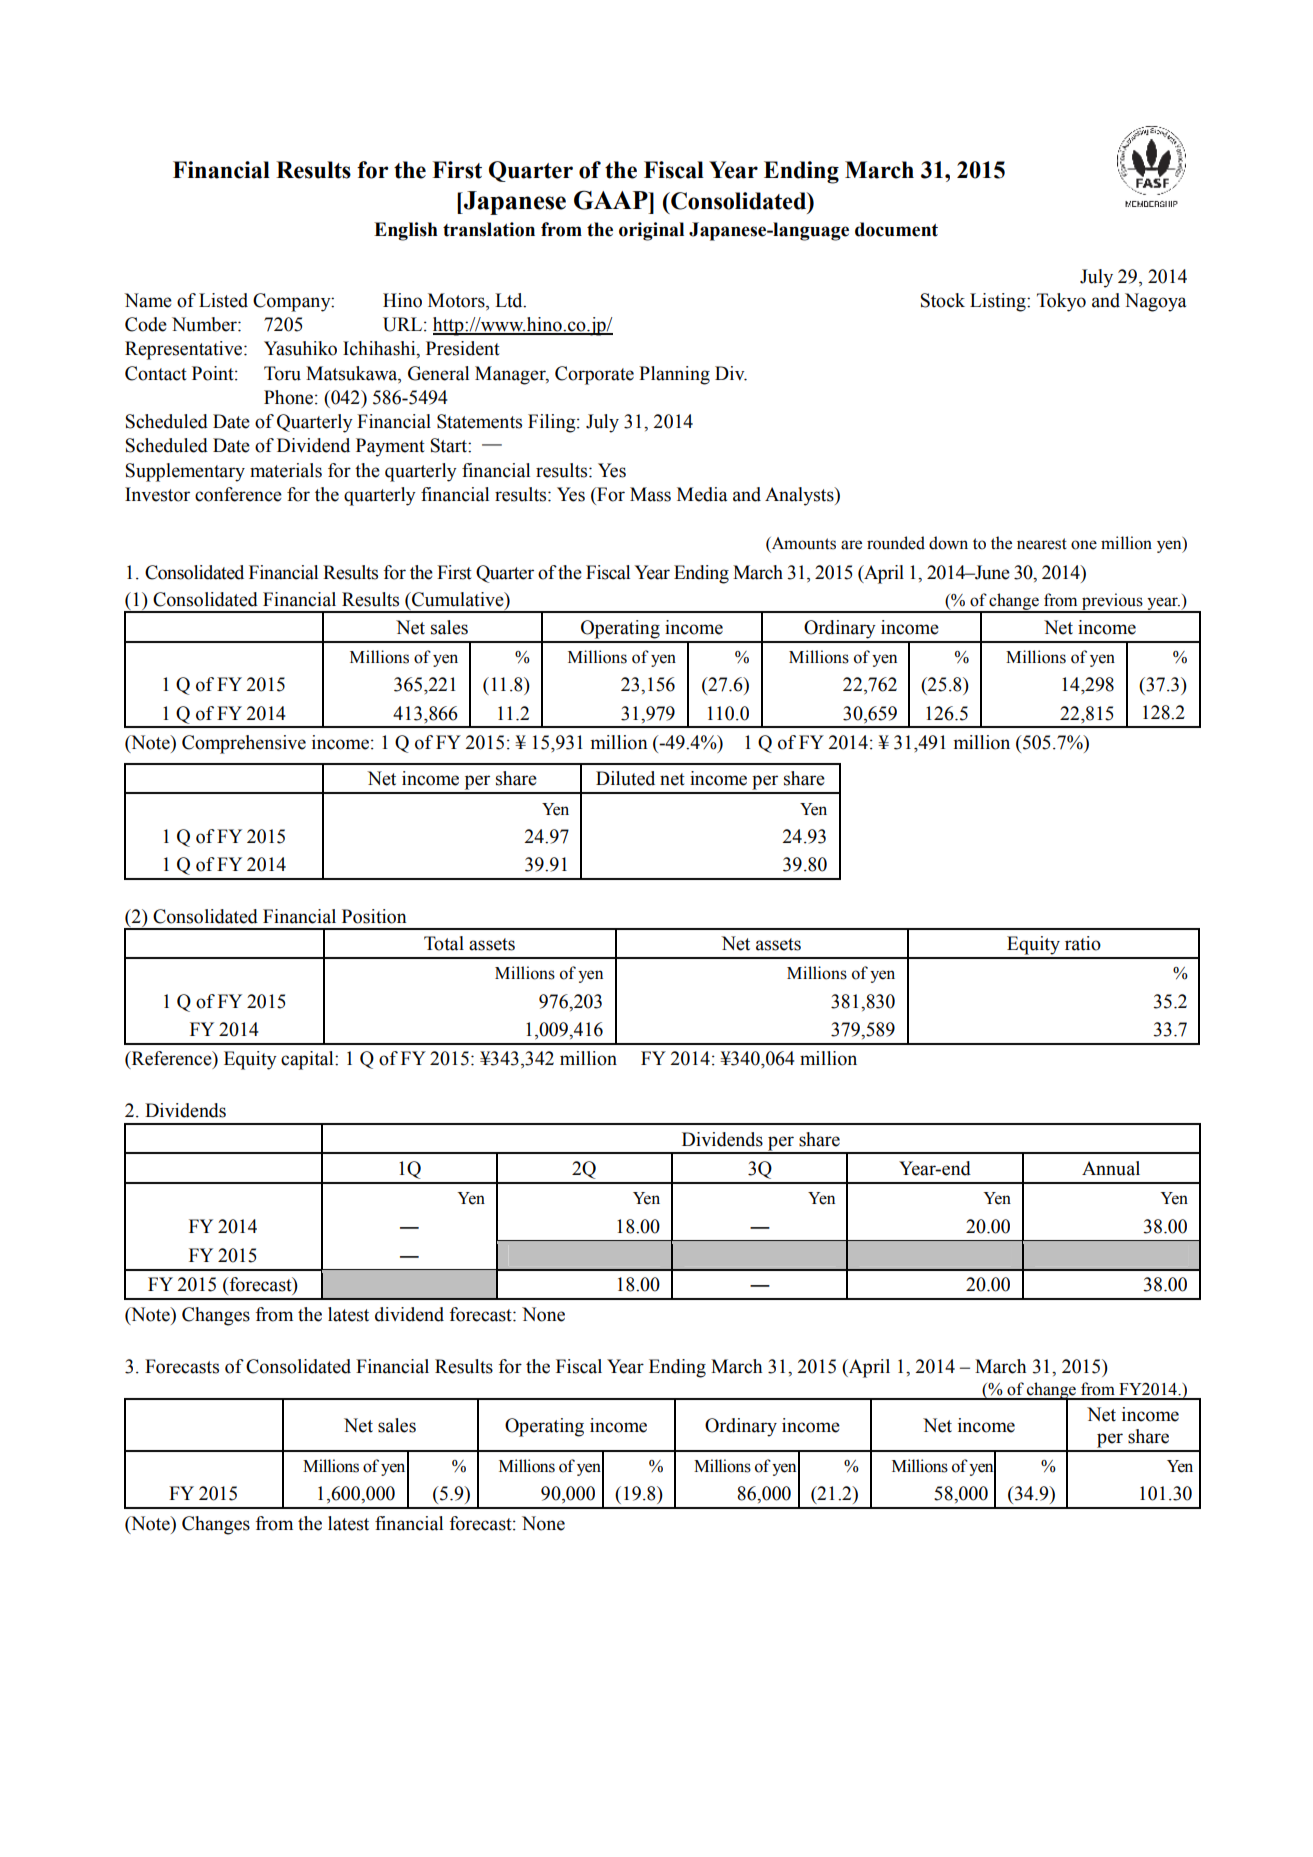 The height and width of the page is (1857, 1313). I want to click on Annual, so click(1111, 1168).
